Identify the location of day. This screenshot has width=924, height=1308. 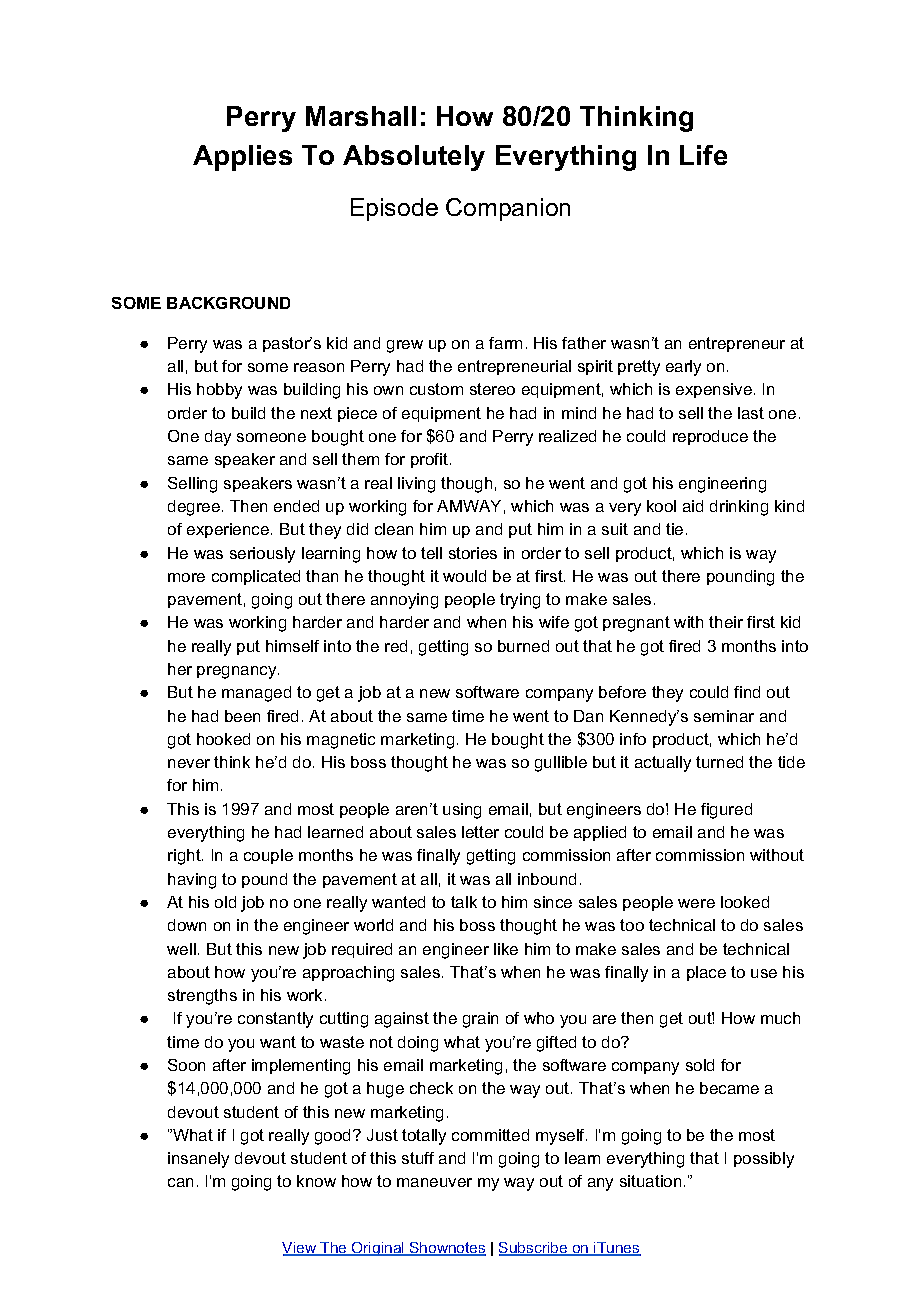
(218, 438).
